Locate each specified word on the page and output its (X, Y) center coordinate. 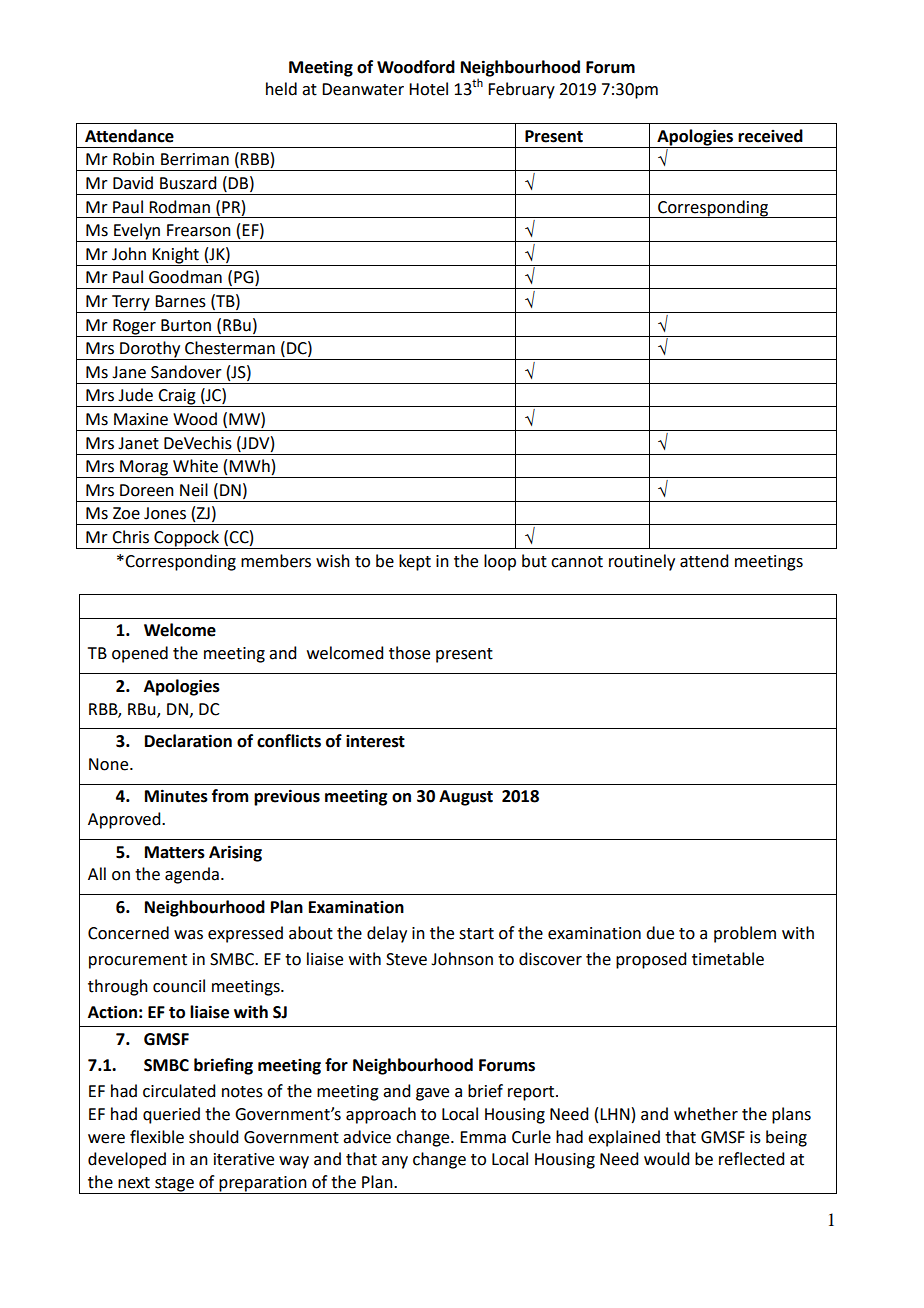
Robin (133, 159)
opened (140, 654)
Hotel (428, 89)
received (770, 136)
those (409, 653)
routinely (642, 562)
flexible (157, 1137)
